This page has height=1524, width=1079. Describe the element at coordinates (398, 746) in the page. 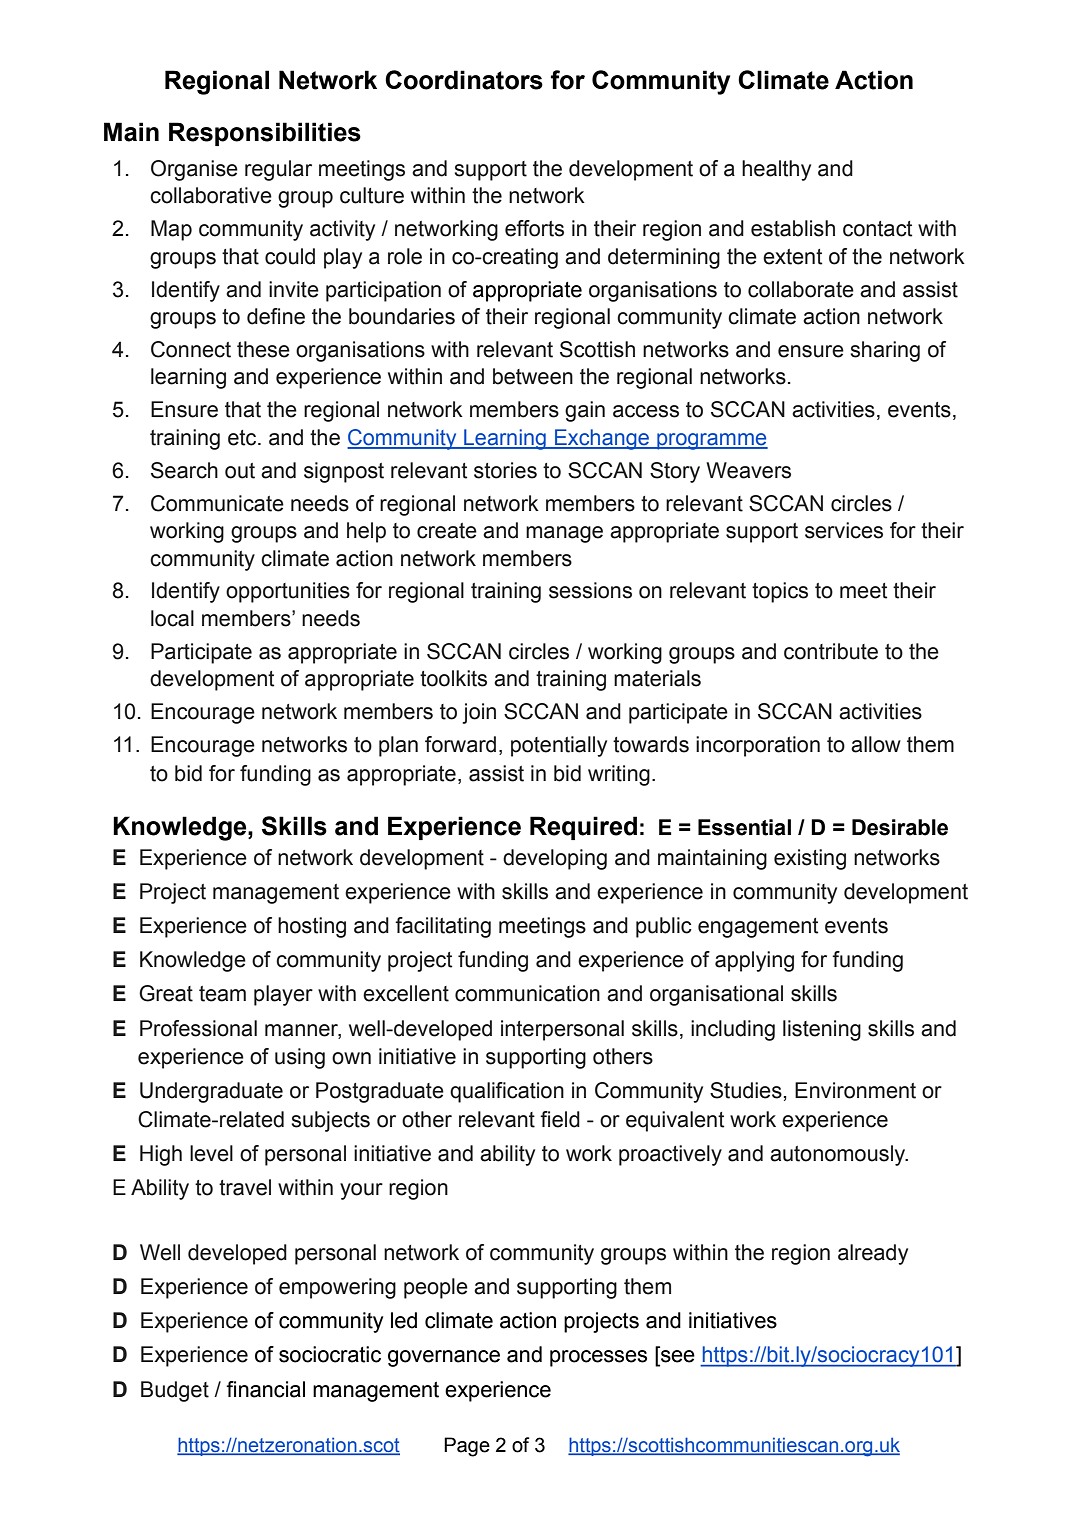

I see `plan` at that location.
